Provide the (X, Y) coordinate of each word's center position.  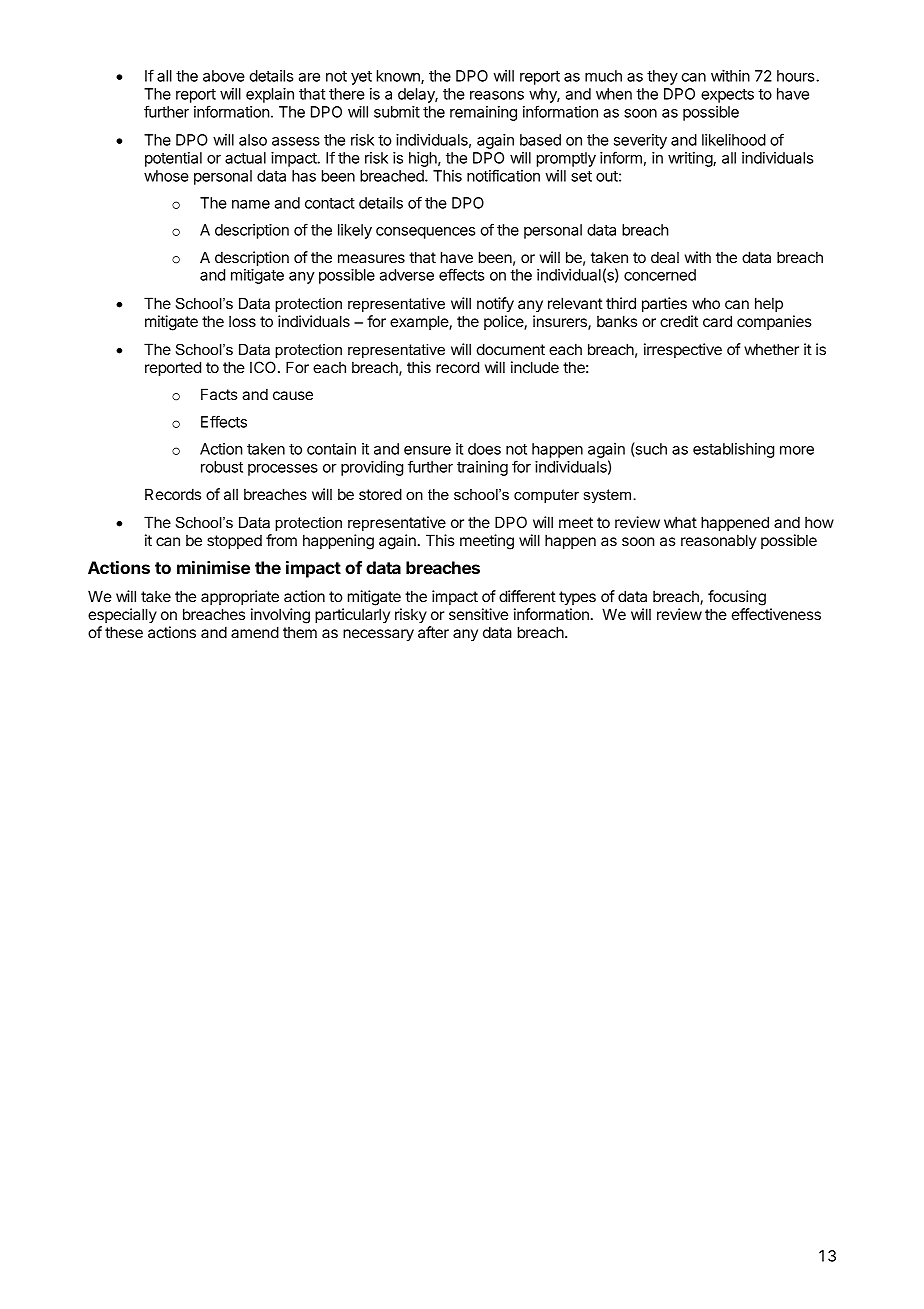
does (484, 449)
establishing (733, 450)
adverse (407, 275)
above (224, 76)
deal (665, 257)
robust (222, 467)
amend (255, 632)
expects (727, 96)
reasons (497, 95)
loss (242, 321)
